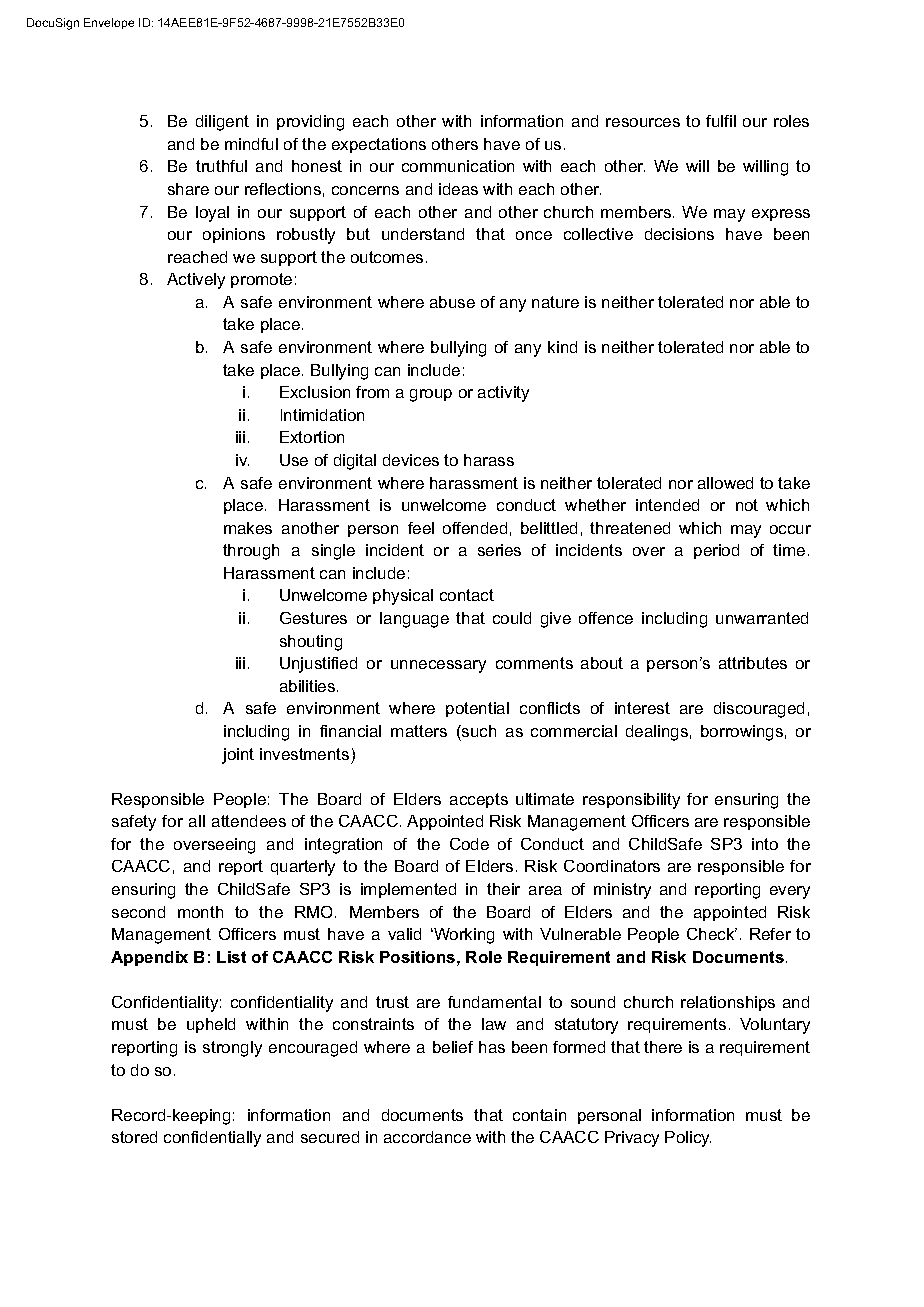  I want to click on month, so click(200, 912).
